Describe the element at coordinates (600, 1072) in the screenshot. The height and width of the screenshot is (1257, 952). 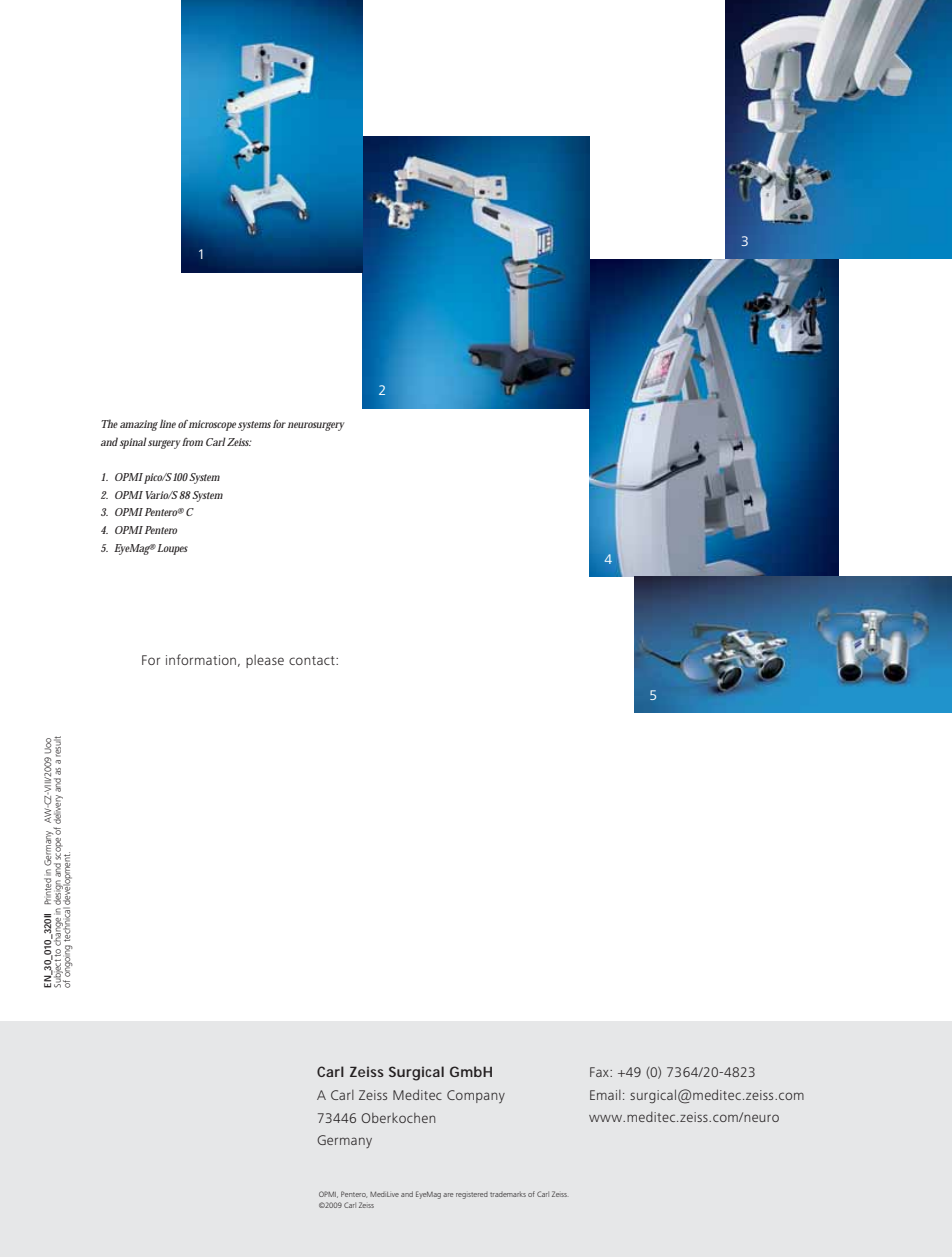
I see `Fax` at that location.
